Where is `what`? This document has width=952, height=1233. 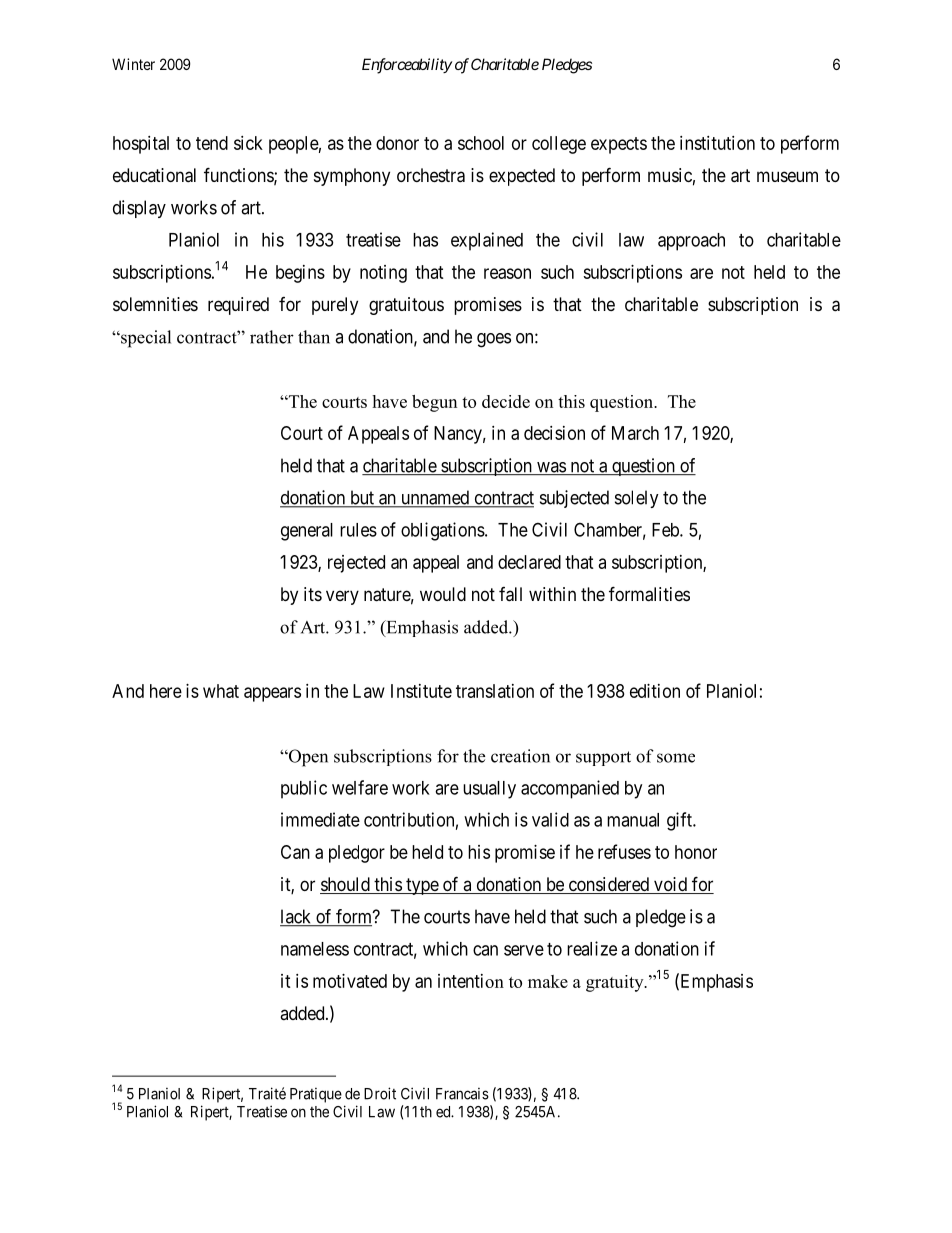 what is located at coordinates (221, 691).
